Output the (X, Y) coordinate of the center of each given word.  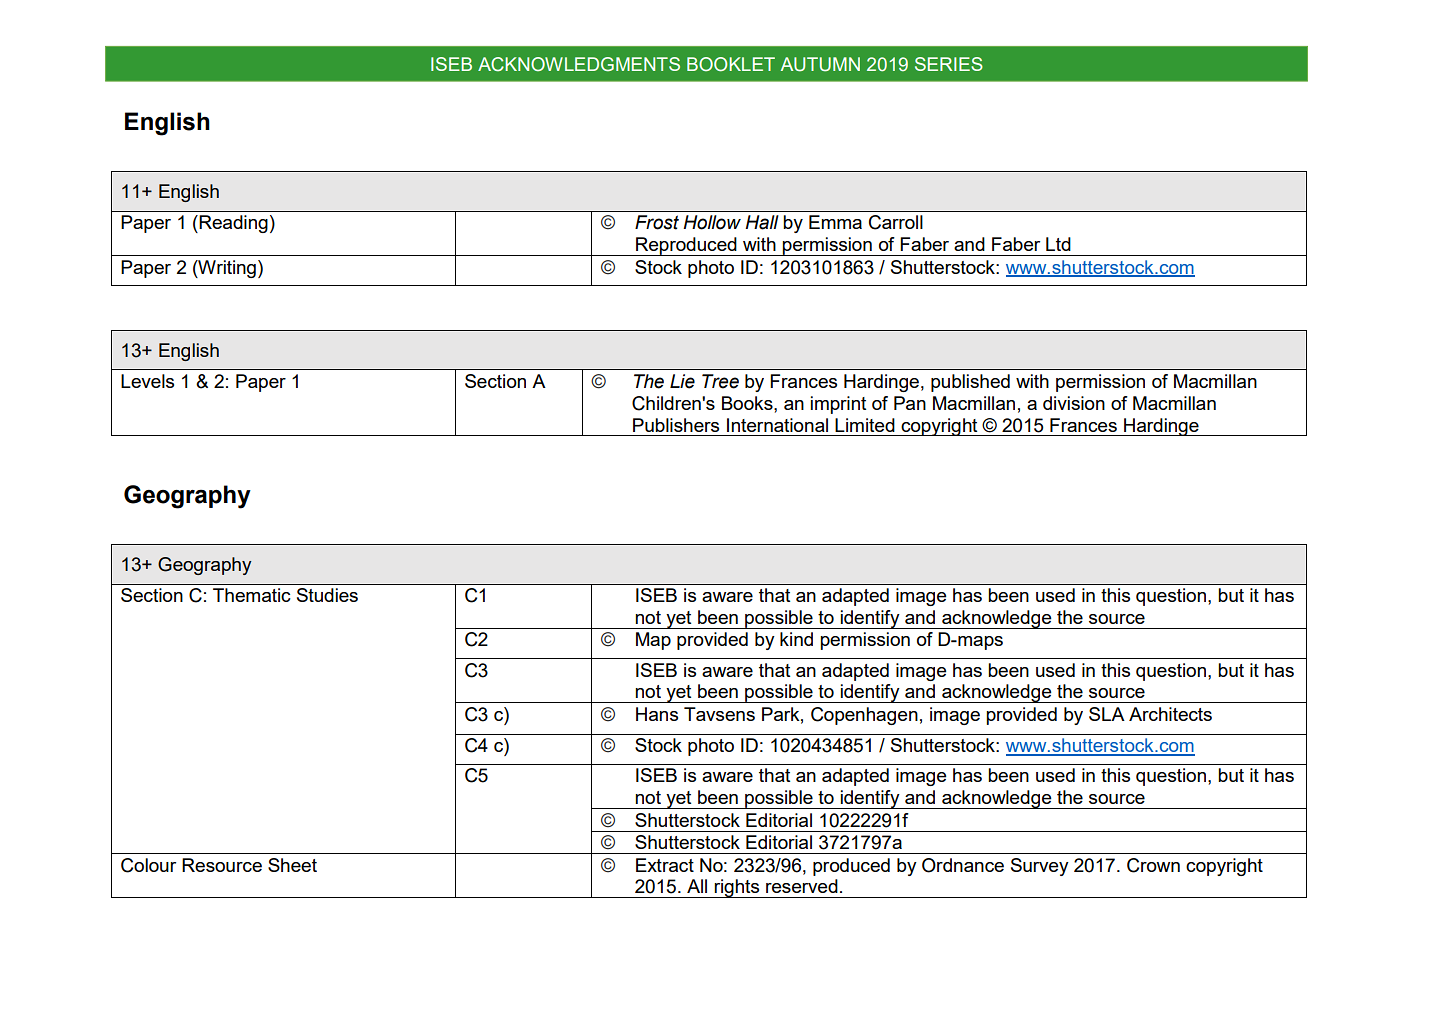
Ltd (1058, 244)
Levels (147, 381)
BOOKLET (731, 64)
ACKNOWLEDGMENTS (579, 64)
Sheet (292, 865)
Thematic (252, 595)
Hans (657, 714)
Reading (232, 224)
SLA (1107, 714)
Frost (657, 222)
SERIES (949, 64)
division (1074, 403)
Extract (665, 865)
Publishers (676, 425)
